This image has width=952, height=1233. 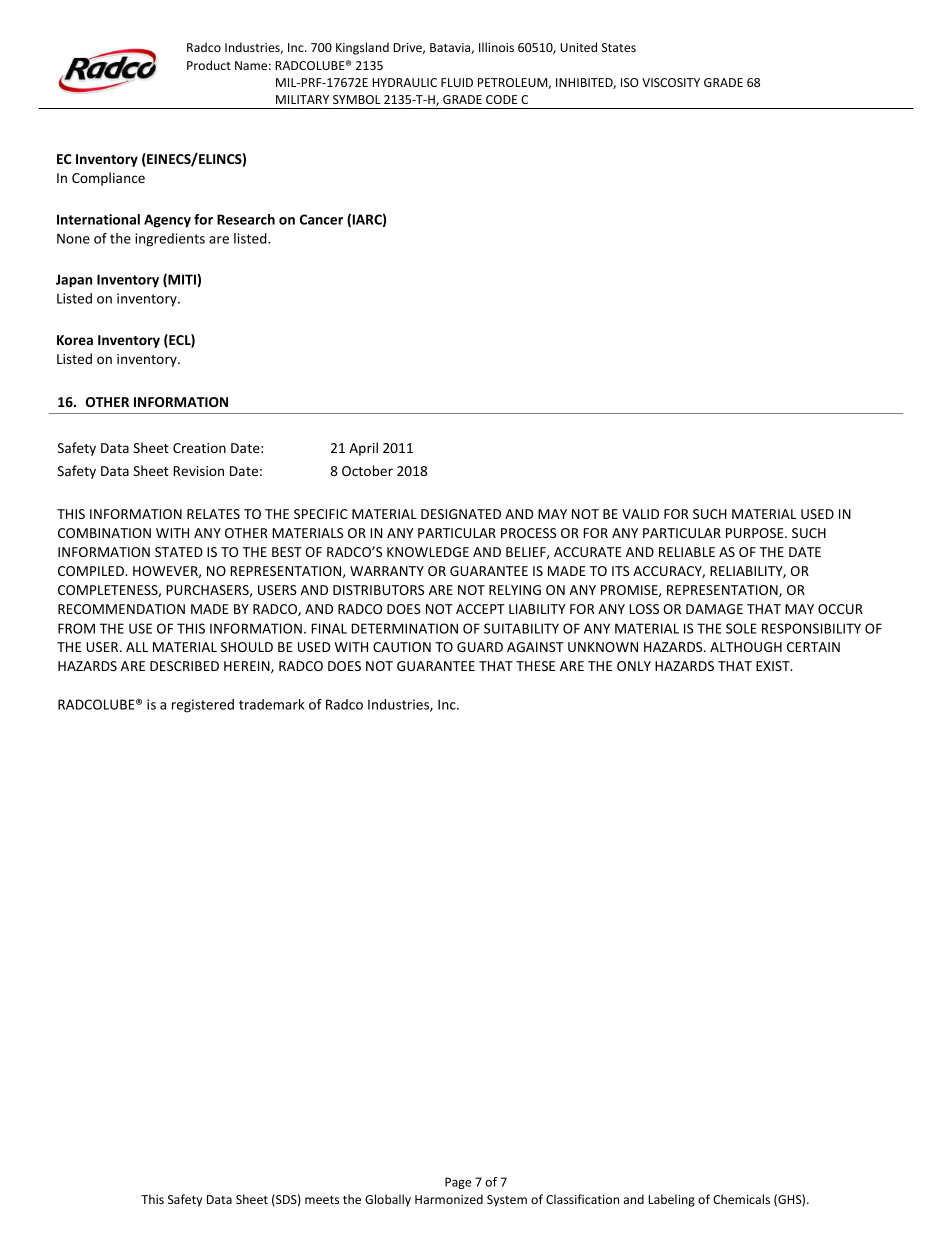 I want to click on Page, so click(x=458, y=1183).
